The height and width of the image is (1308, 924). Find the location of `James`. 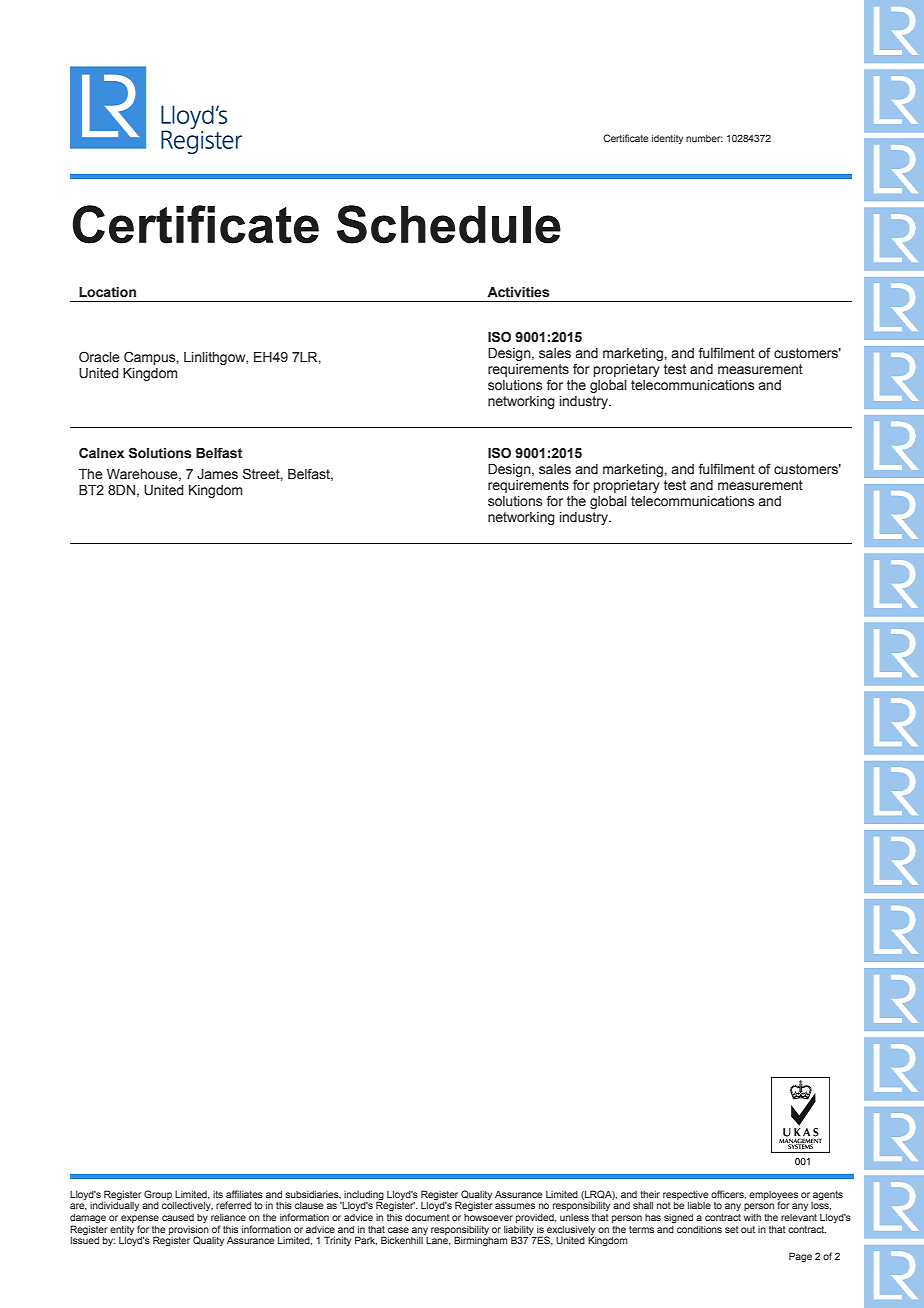

James is located at coordinates (217, 474).
